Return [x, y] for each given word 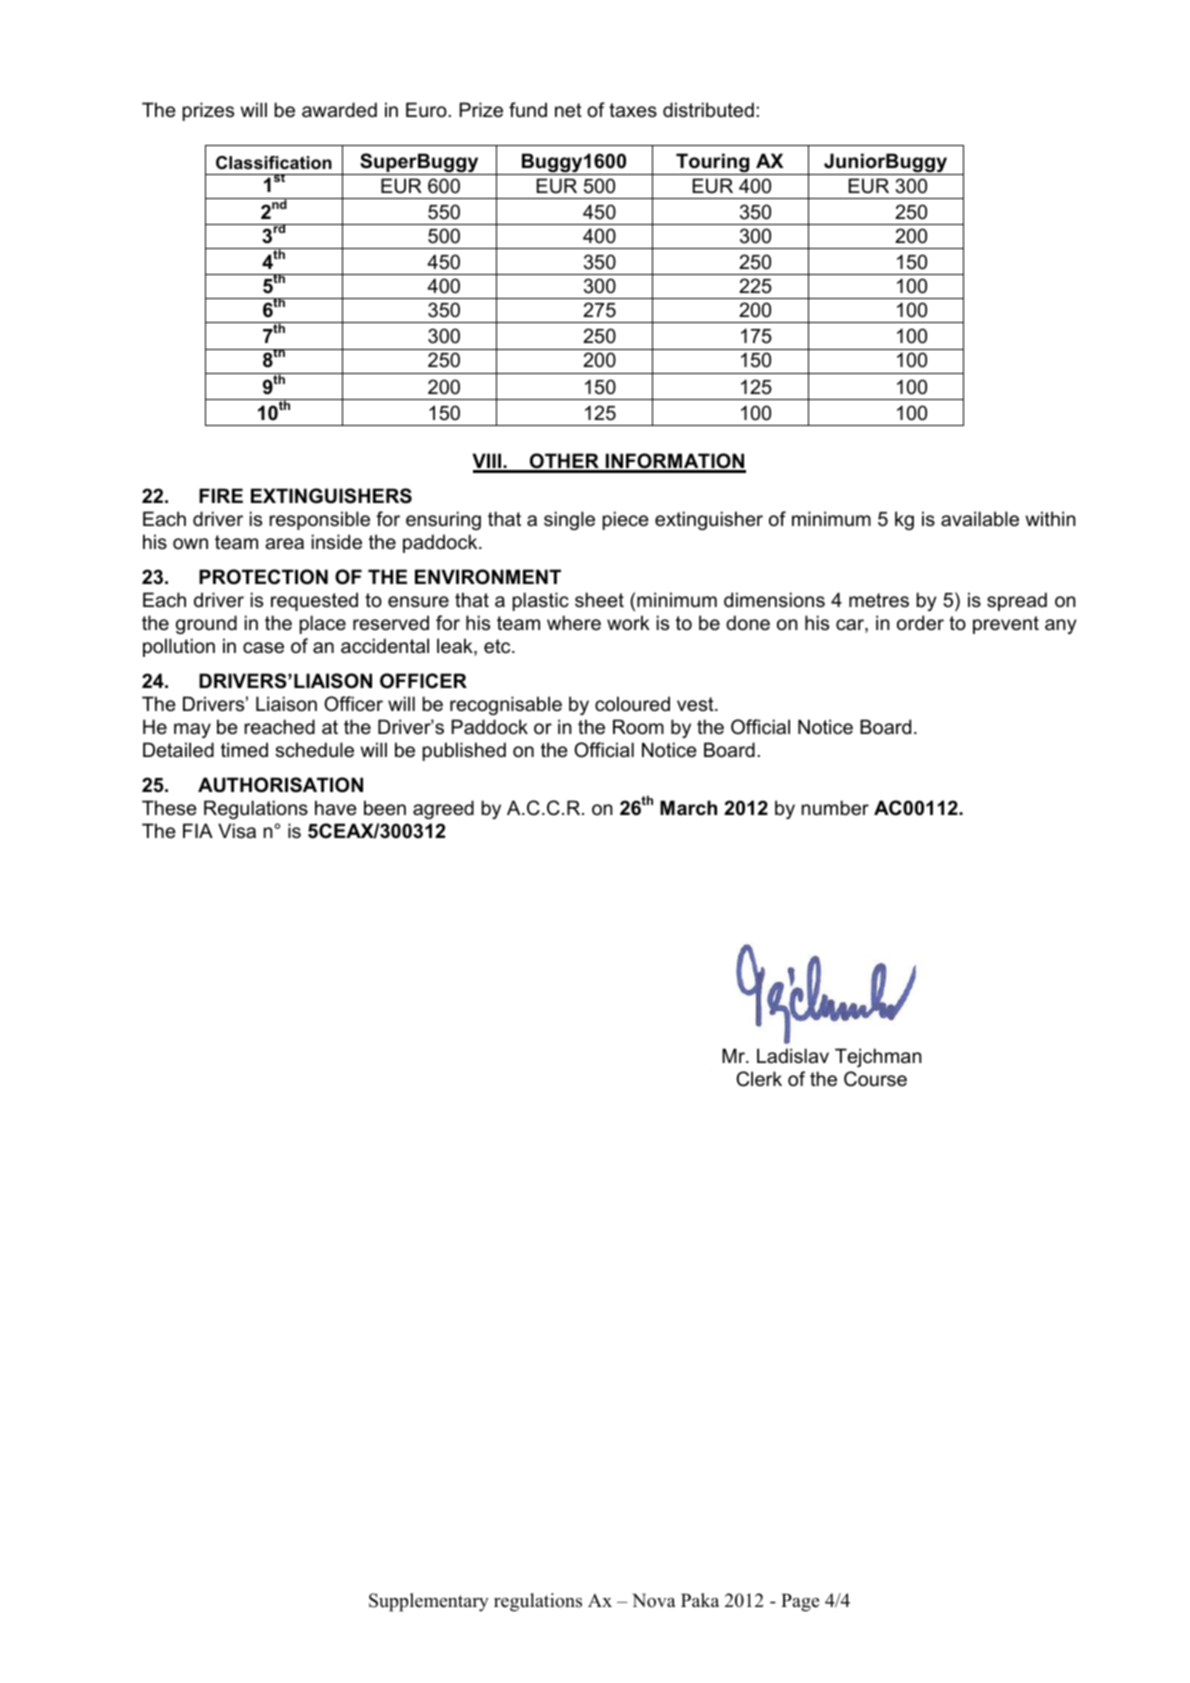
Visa [237, 831]
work [628, 623]
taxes [633, 110]
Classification [274, 163]
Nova [654, 1601]
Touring [713, 164]
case [263, 648]
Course [875, 1079]
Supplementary [429, 1602]
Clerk [759, 1079]
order [920, 623]
